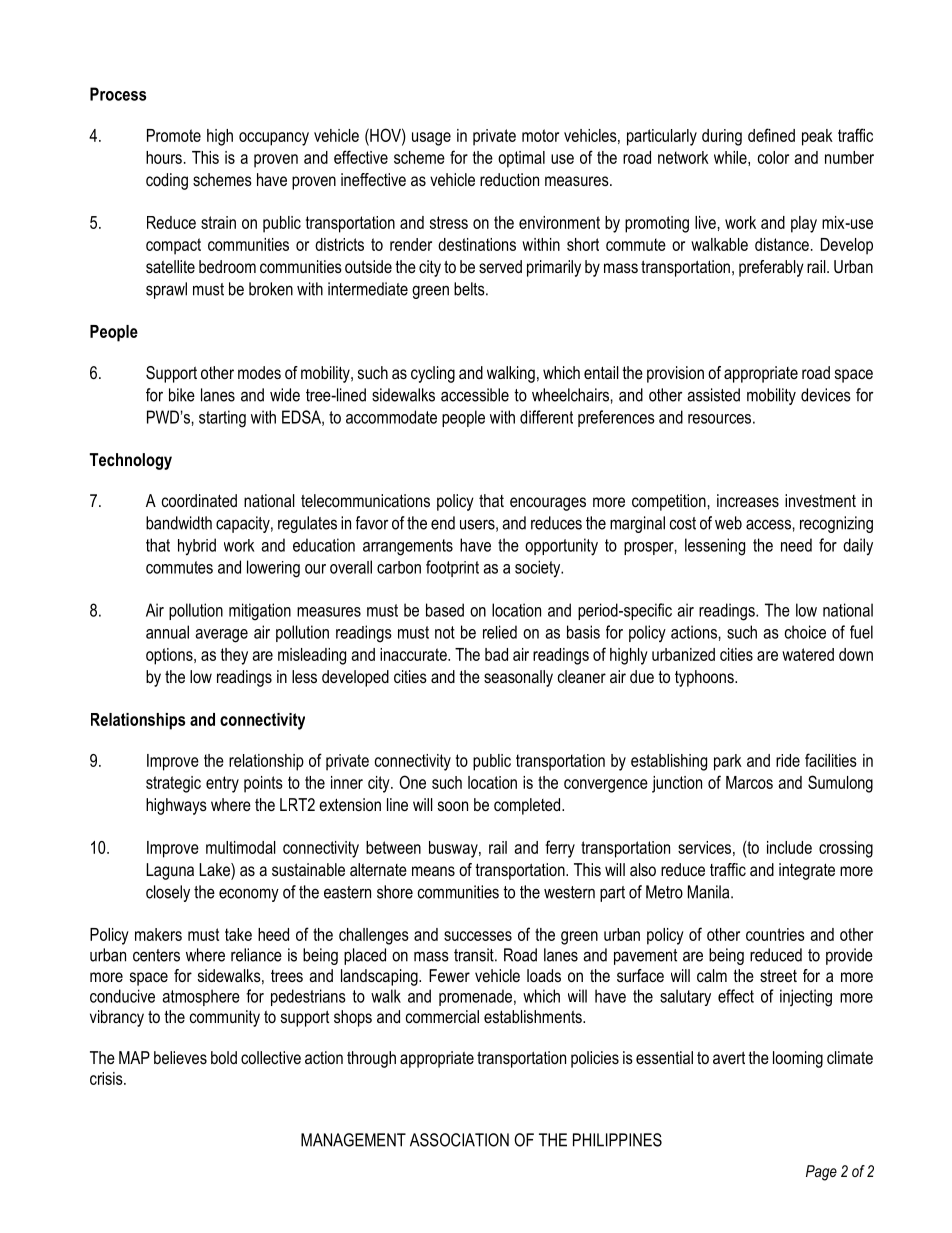  Describe the element at coordinates (826, 395) in the screenshot. I see `devices` at that location.
